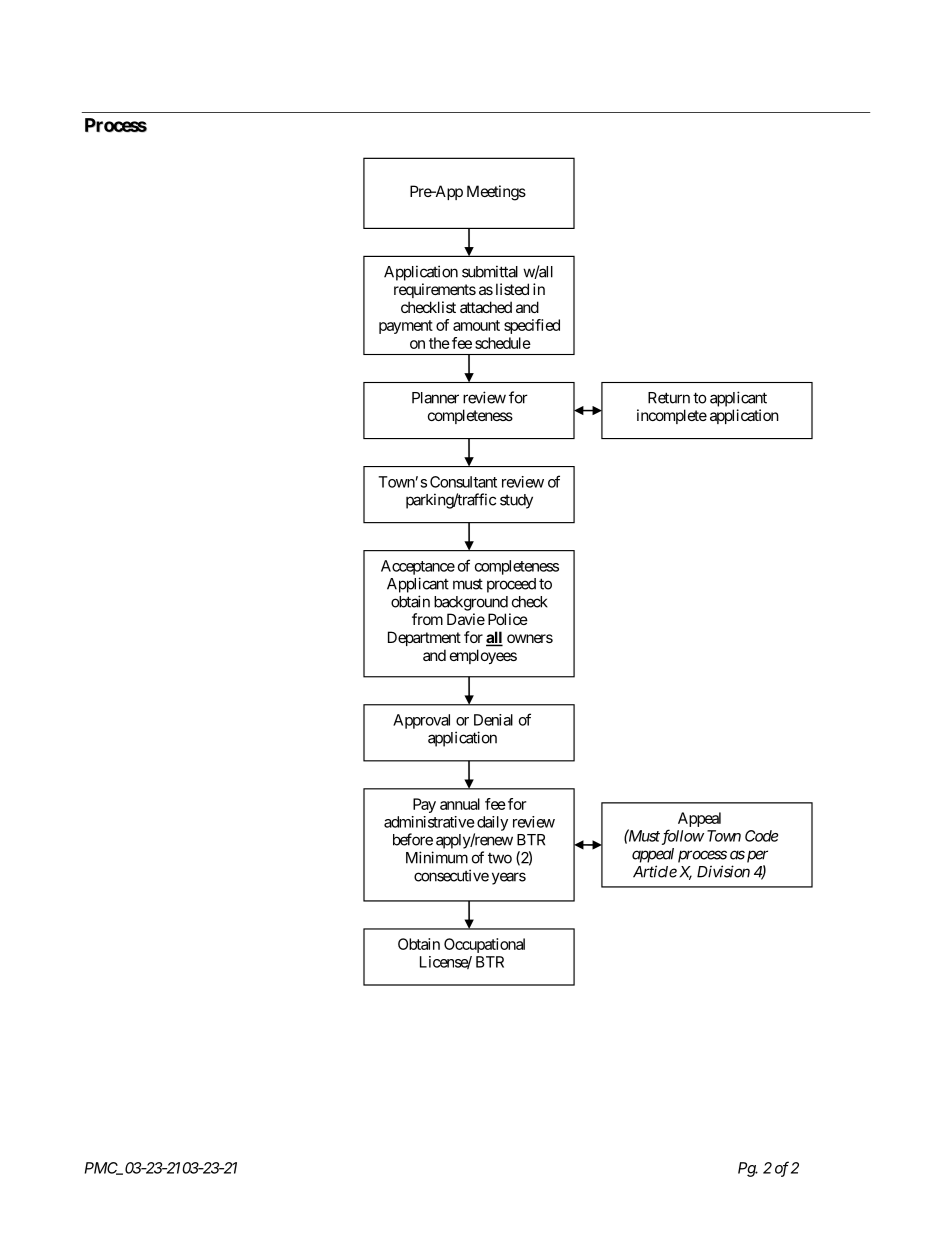 The height and width of the document is (1233, 952). I want to click on Denial, so click(493, 720).
